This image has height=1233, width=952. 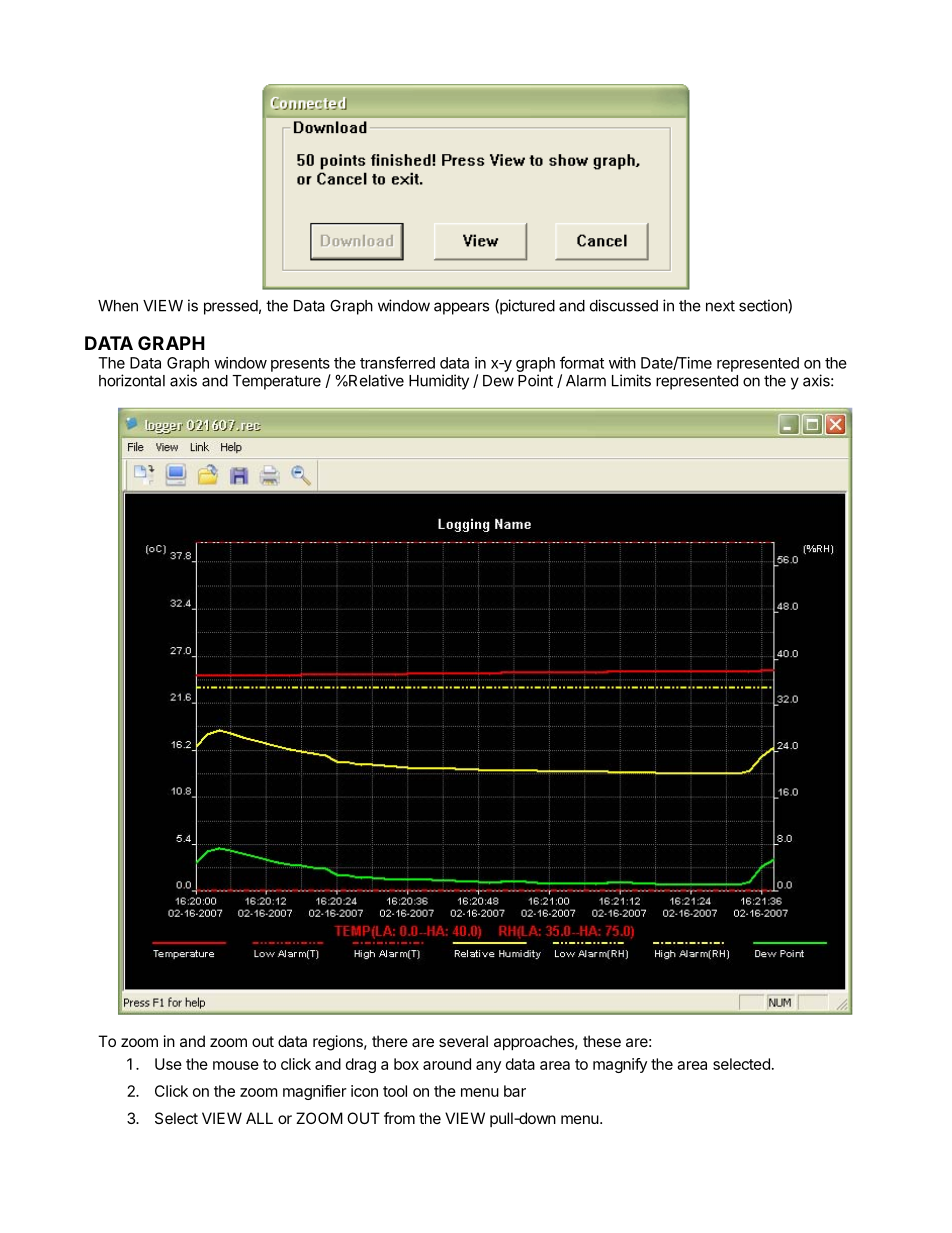 What do you see at coordinates (463, 1041) in the image?
I see `several` at bounding box center [463, 1041].
